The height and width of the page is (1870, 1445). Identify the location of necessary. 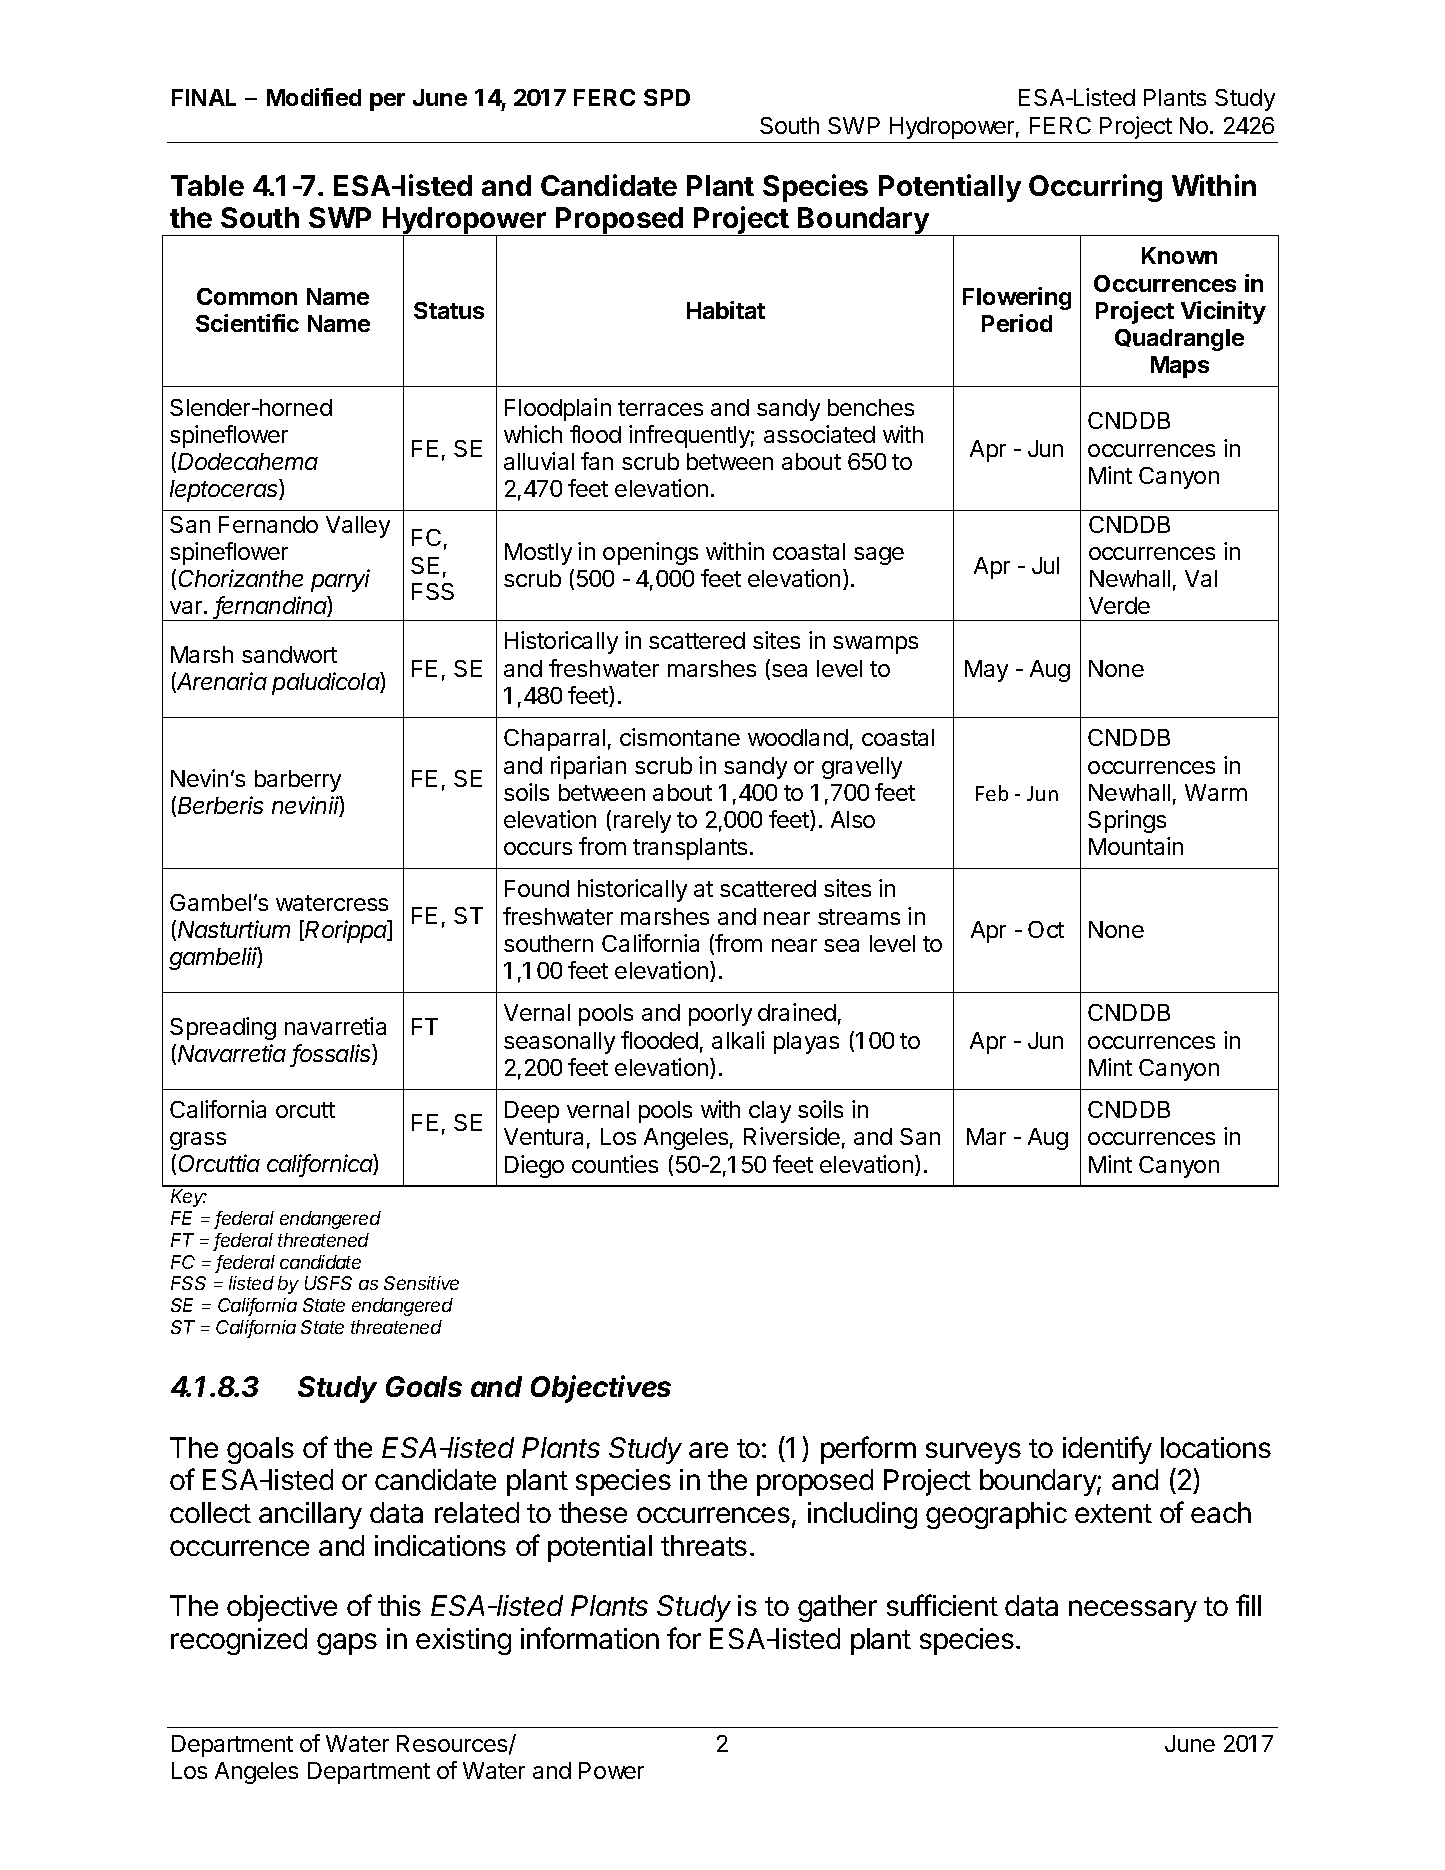
(1133, 1611).
